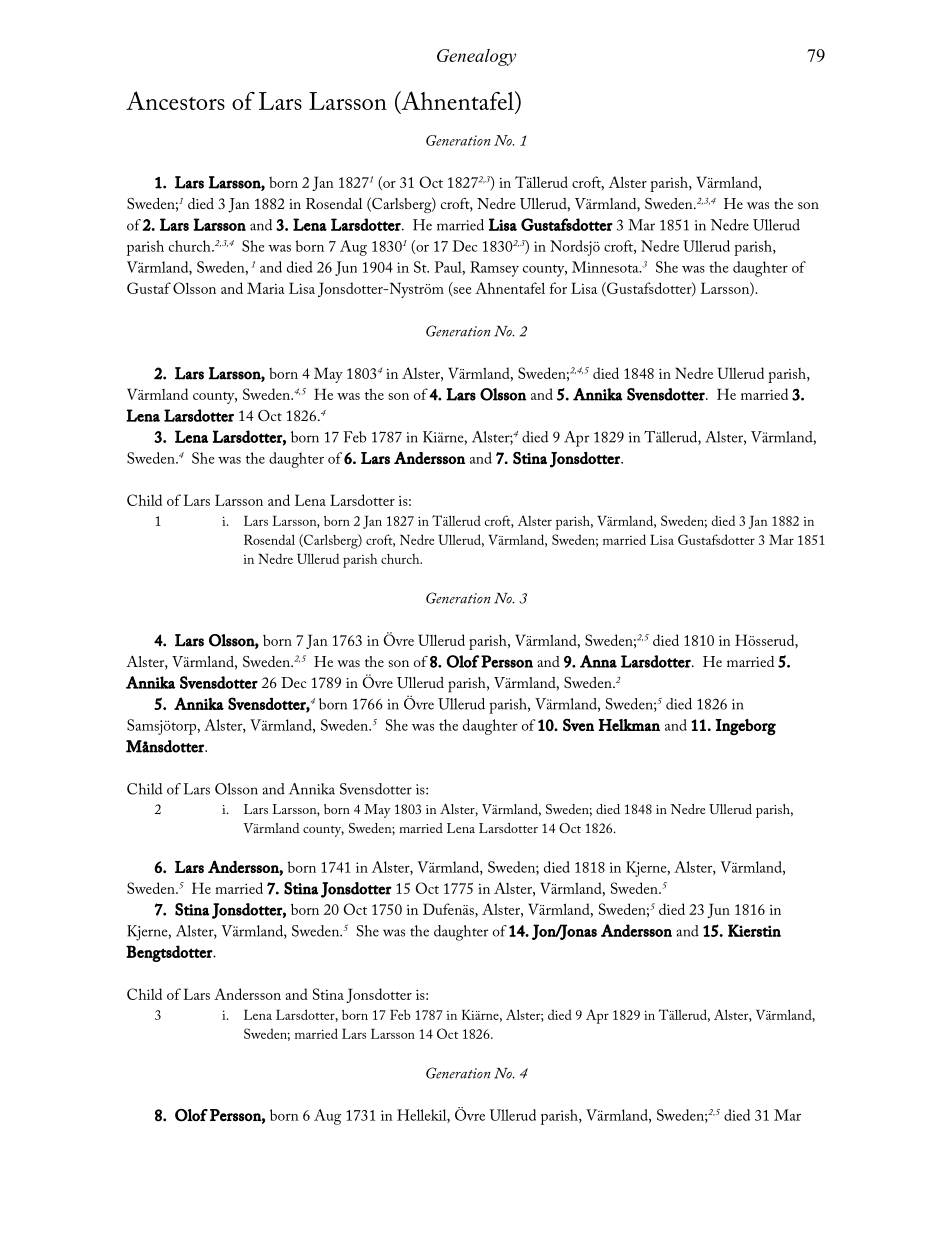 This screenshot has width=952, height=1233. I want to click on Anna, so click(598, 661).
